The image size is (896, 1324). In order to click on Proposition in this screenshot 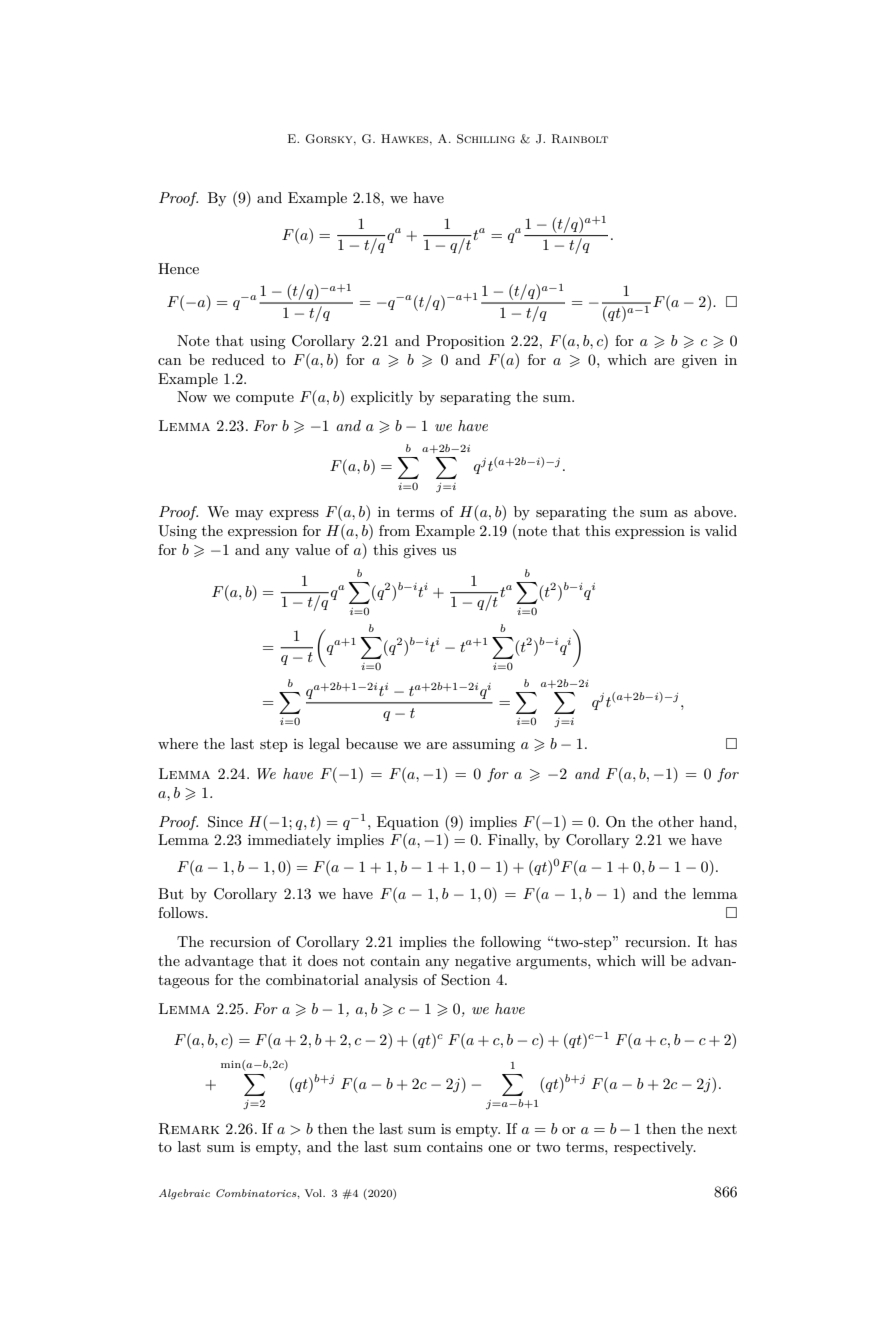, I will do `click(465, 342)`.
